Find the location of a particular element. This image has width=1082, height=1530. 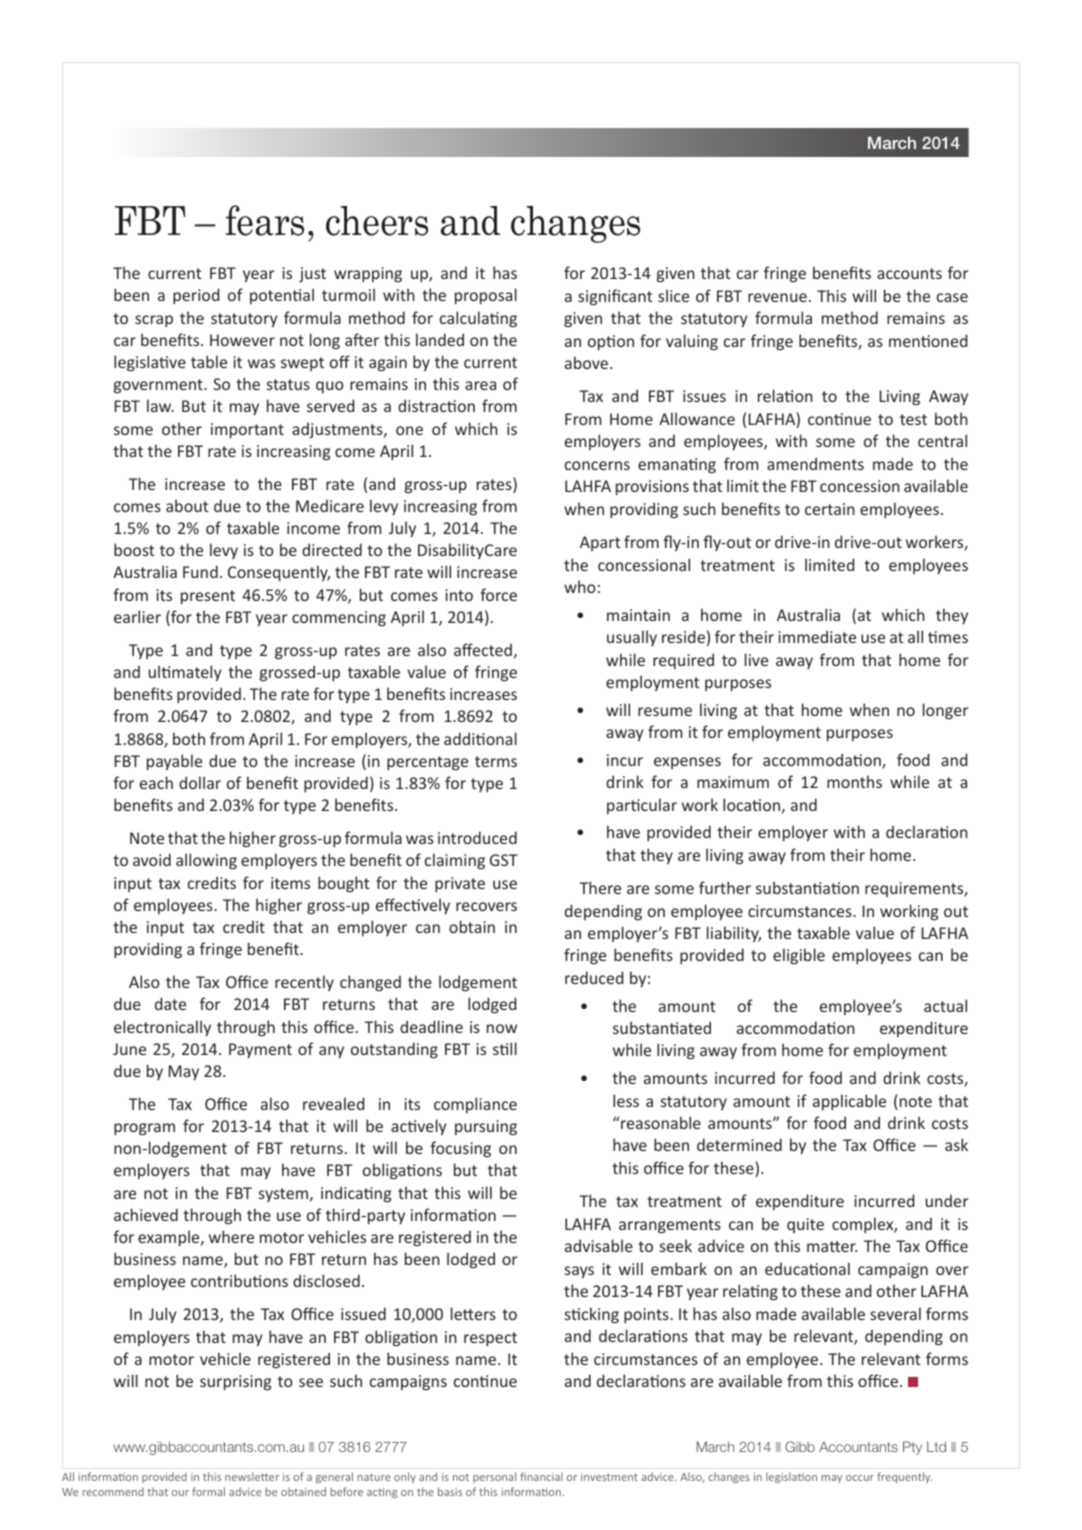

applicable is located at coordinates (849, 1102).
